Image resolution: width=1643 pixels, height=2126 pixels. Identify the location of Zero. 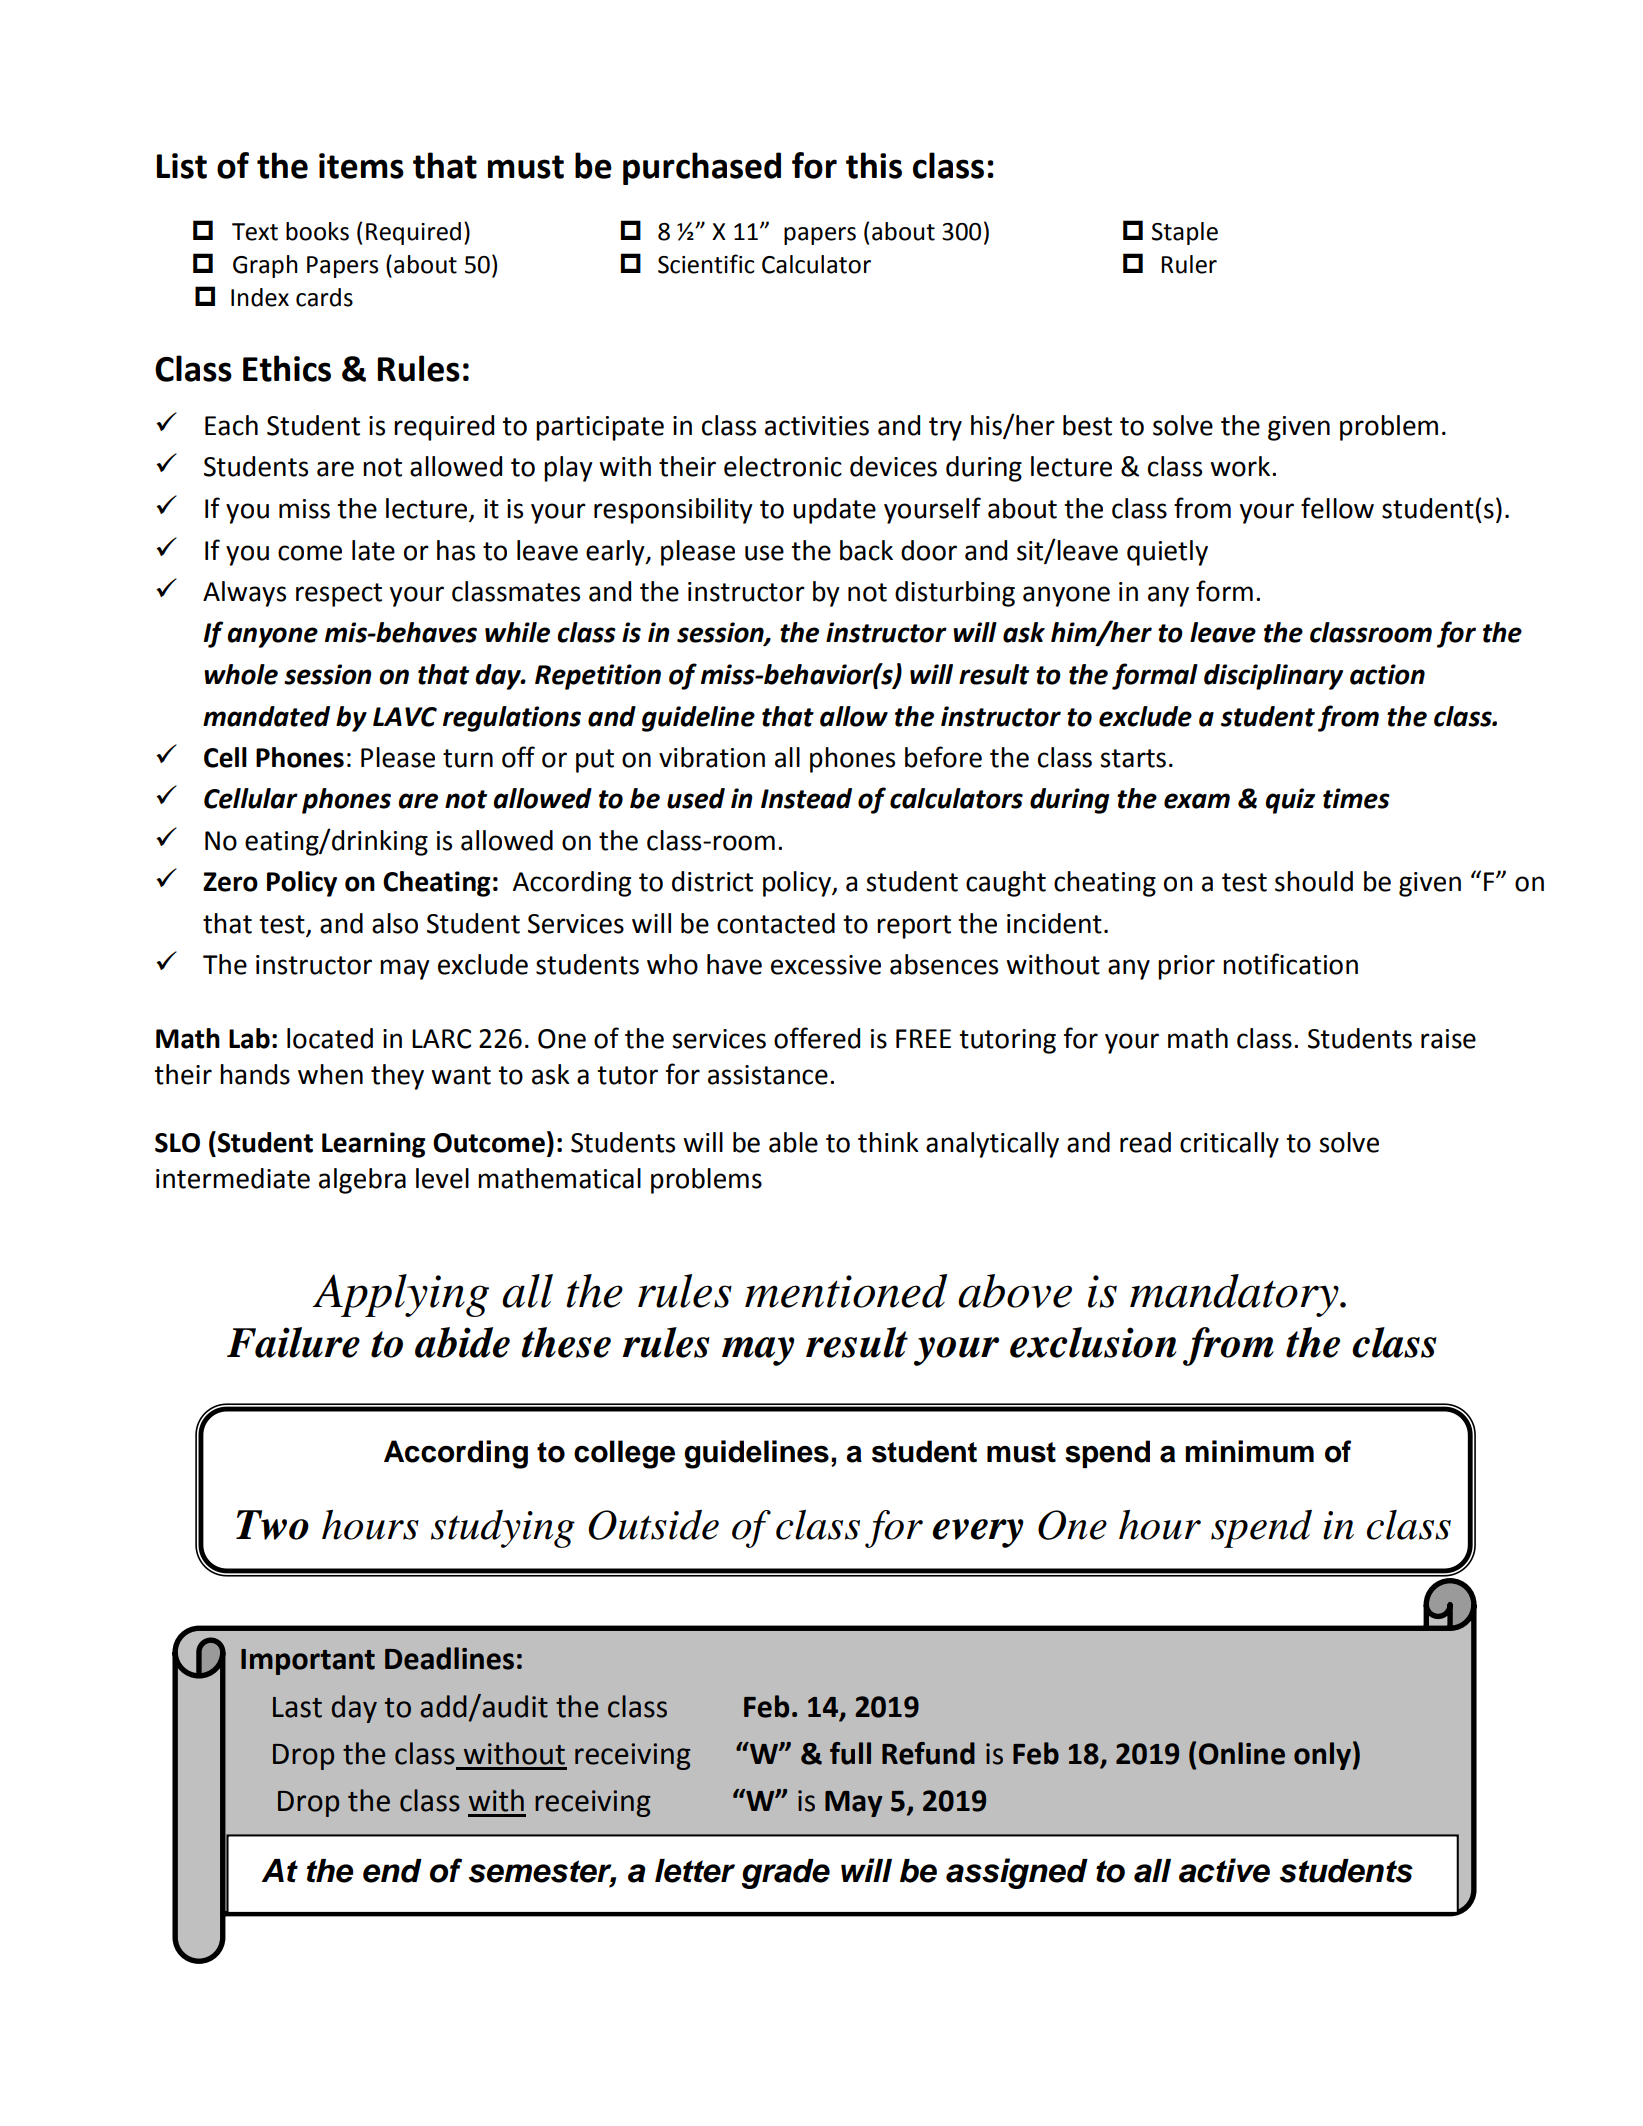
(230, 882).
